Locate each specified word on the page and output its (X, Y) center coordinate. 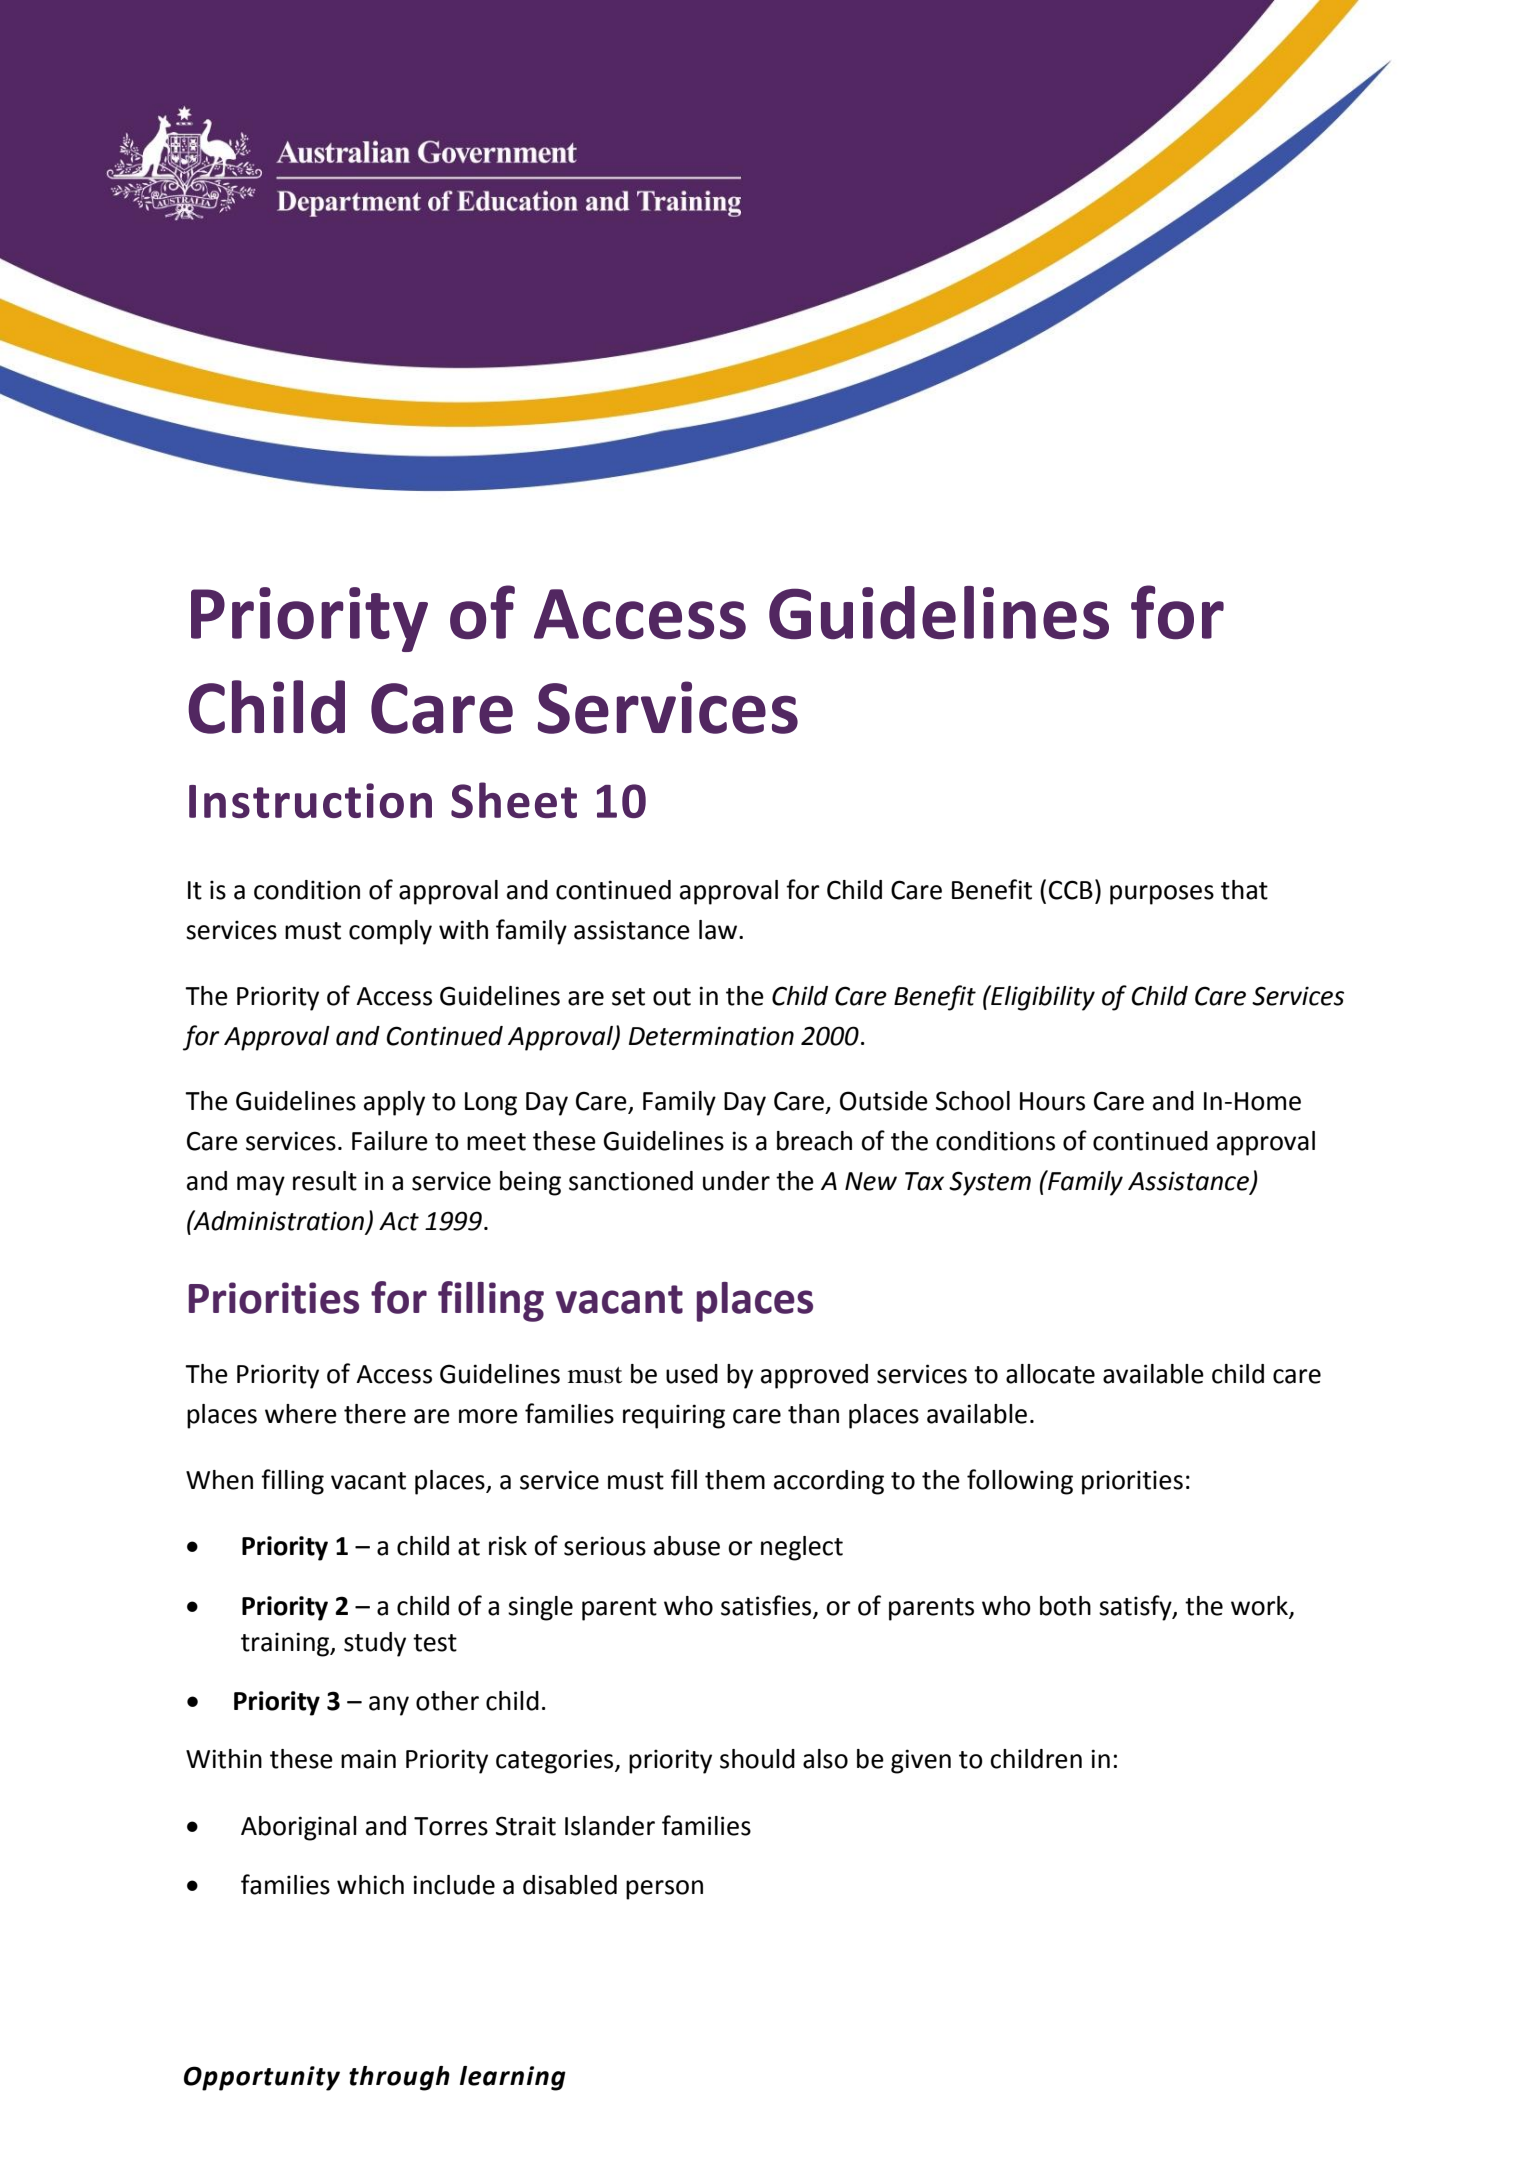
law (718, 930)
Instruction (310, 800)
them (735, 1480)
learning (513, 2078)
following (1020, 1482)
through (399, 2078)
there (375, 1414)
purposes (1162, 895)
